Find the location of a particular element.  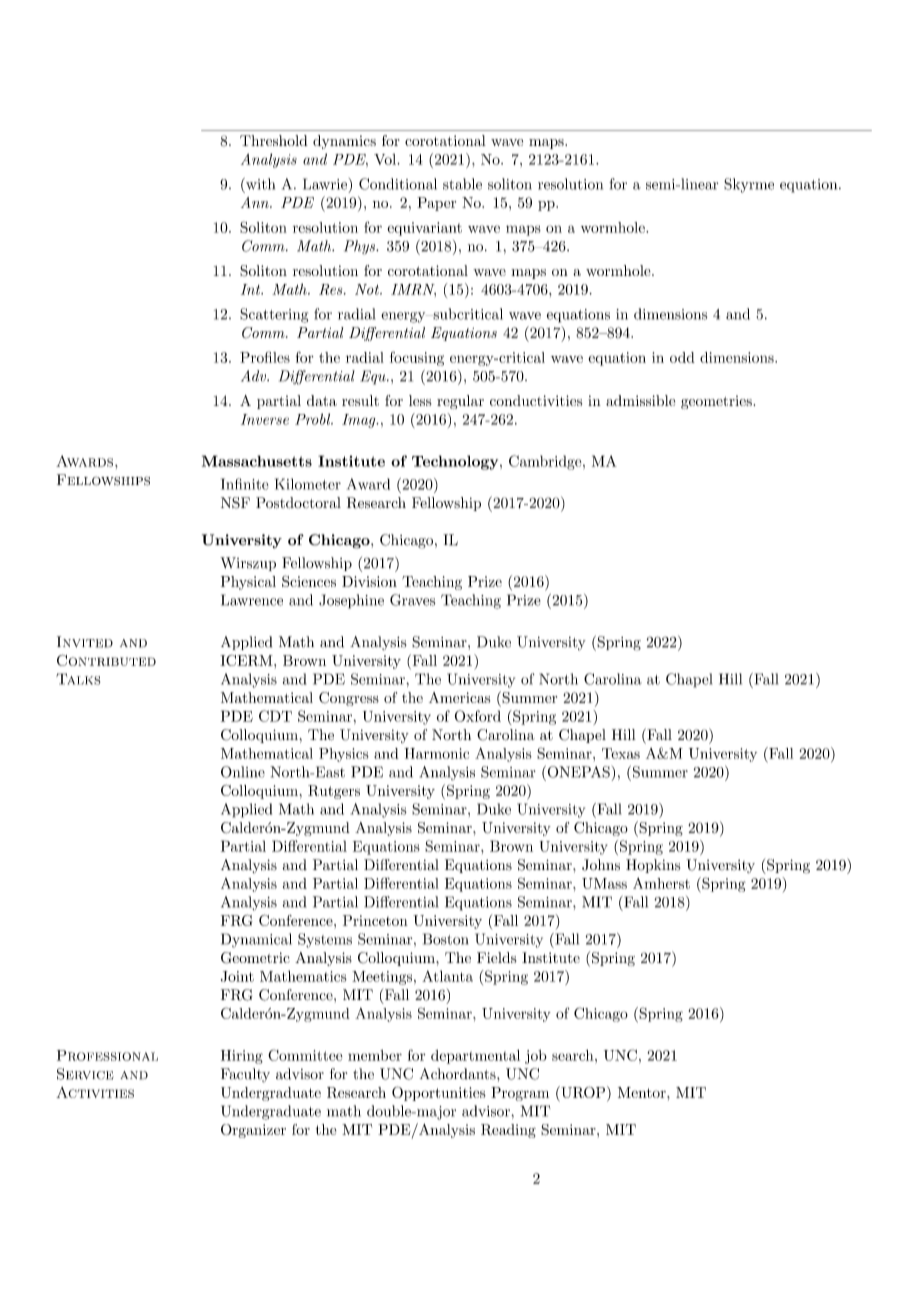

Texas is located at coordinates (621, 753).
